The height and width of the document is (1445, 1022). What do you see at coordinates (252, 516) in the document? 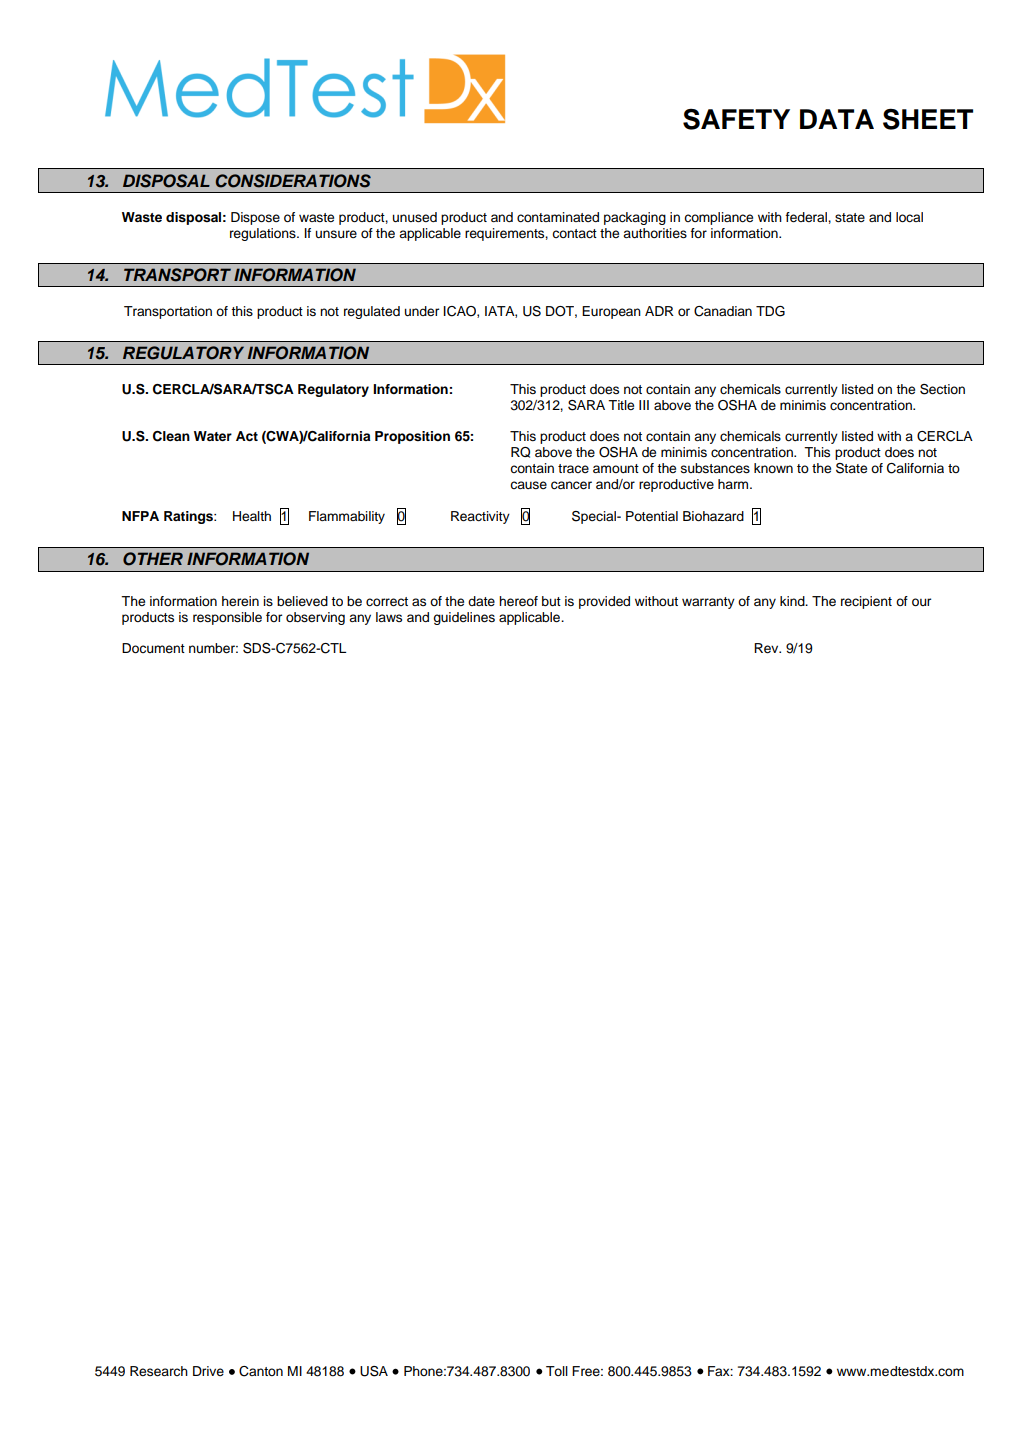
I see `Health` at bounding box center [252, 516].
